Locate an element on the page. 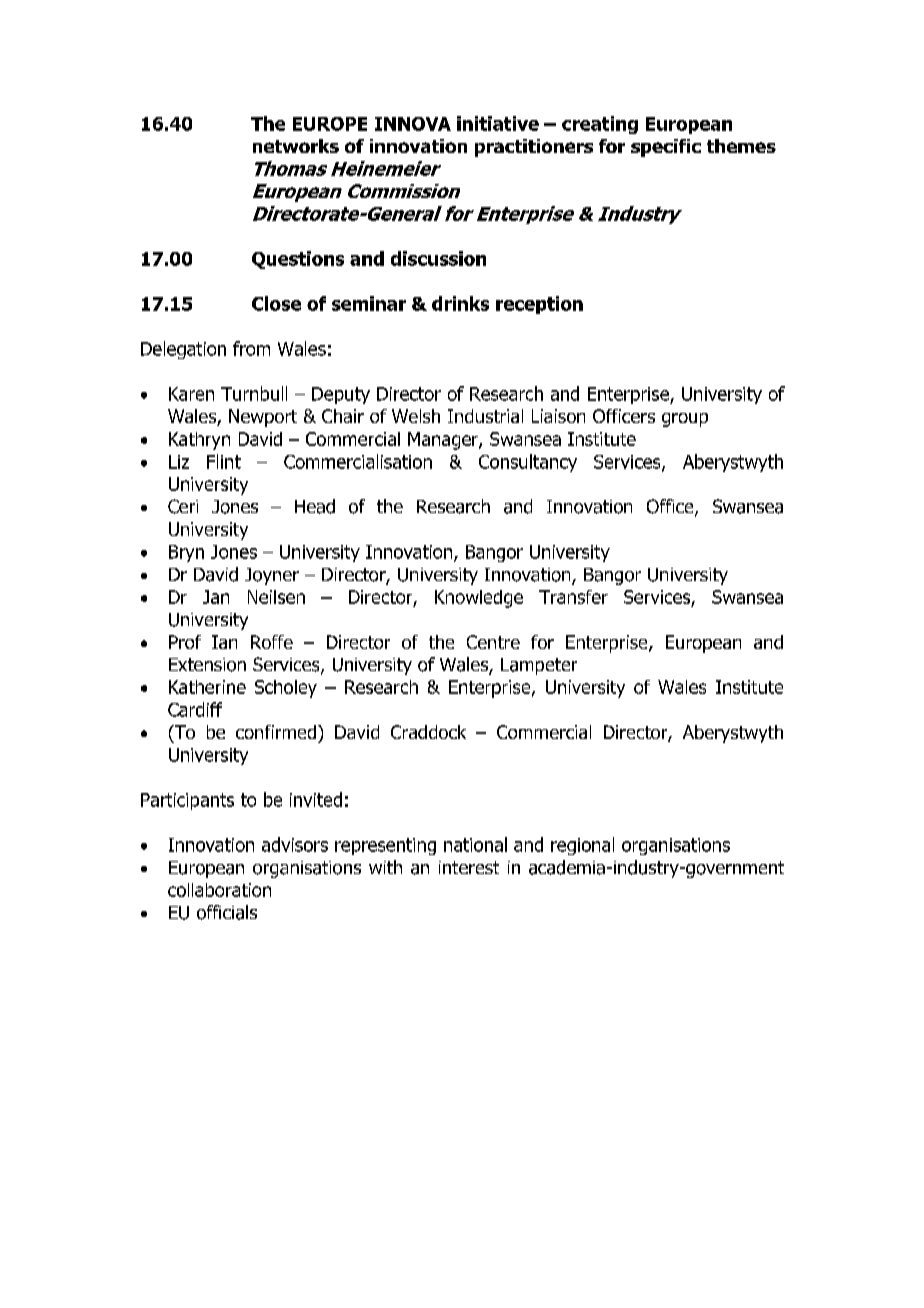 This page has height=1308, width=924. Head is located at coordinates (315, 506).
